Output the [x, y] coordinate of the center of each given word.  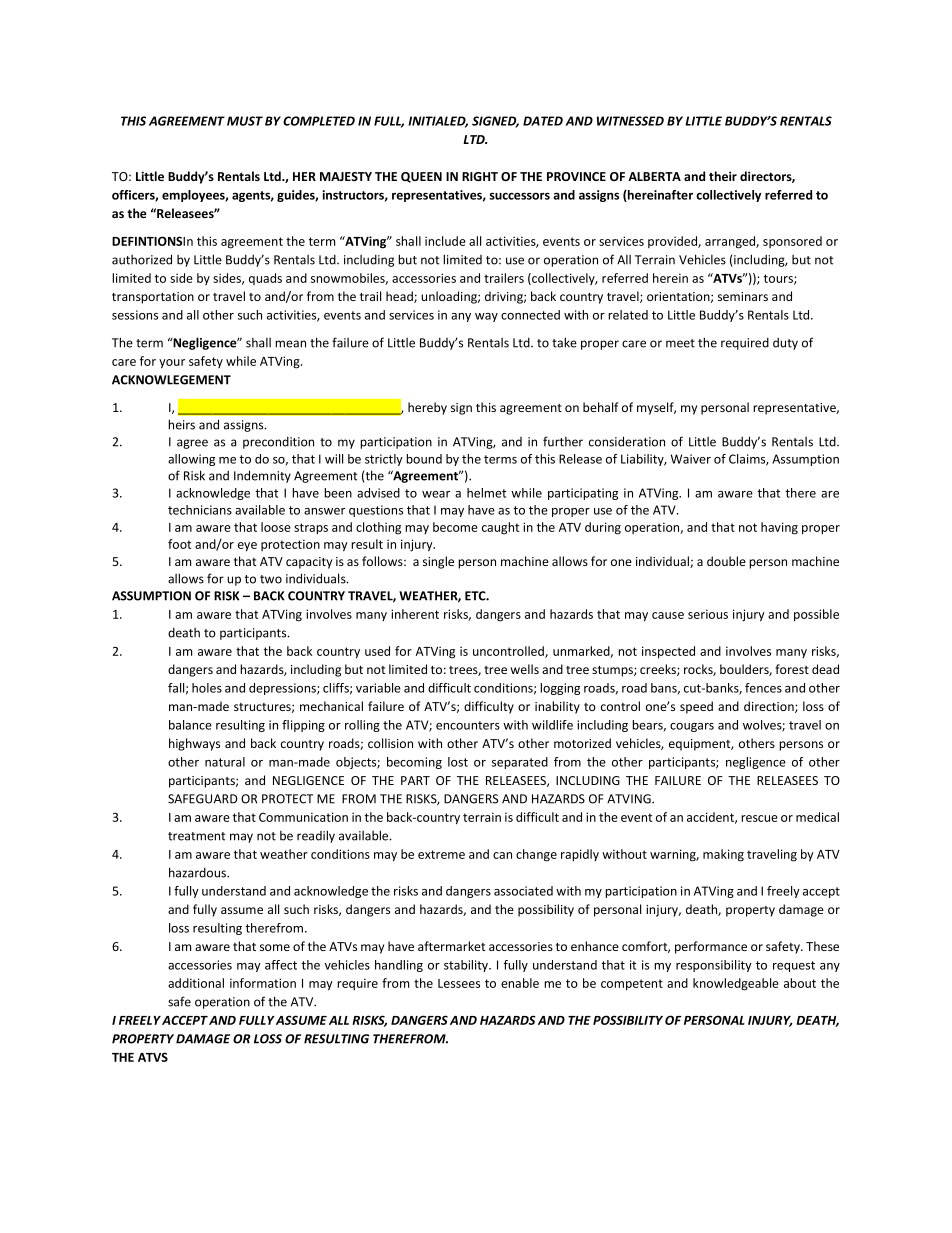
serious [708, 614]
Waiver [691, 459]
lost [458, 762]
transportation [153, 298]
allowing [191, 460]
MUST [245, 121]
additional [196, 983]
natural [225, 762]
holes [207, 688]
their [723, 176]
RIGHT [480, 176]
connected [530, 315]
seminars [743, 296]
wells [525, 669]
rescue [759, 818]
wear [436, 494]
